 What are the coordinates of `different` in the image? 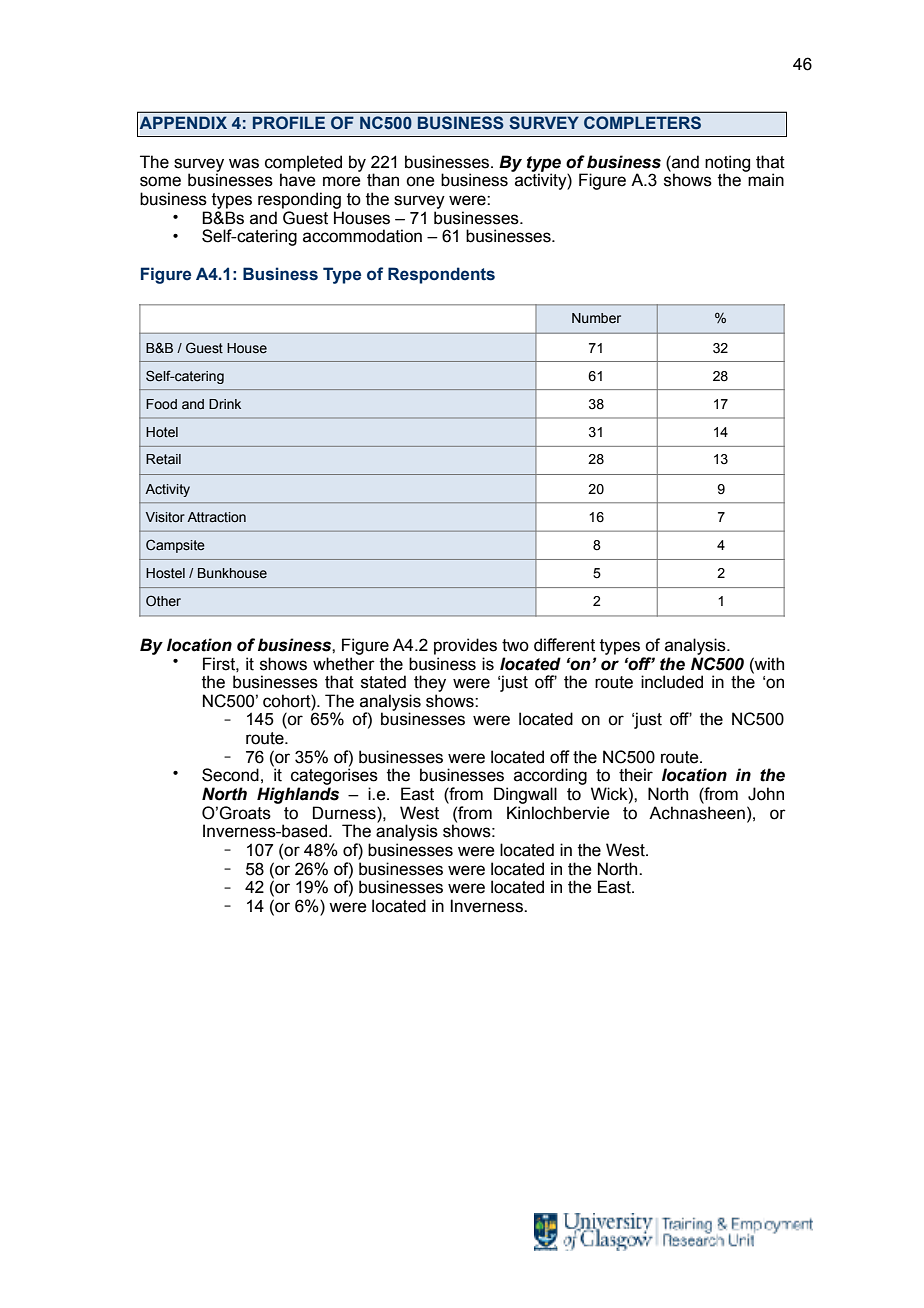 It's located at (564, 645).
